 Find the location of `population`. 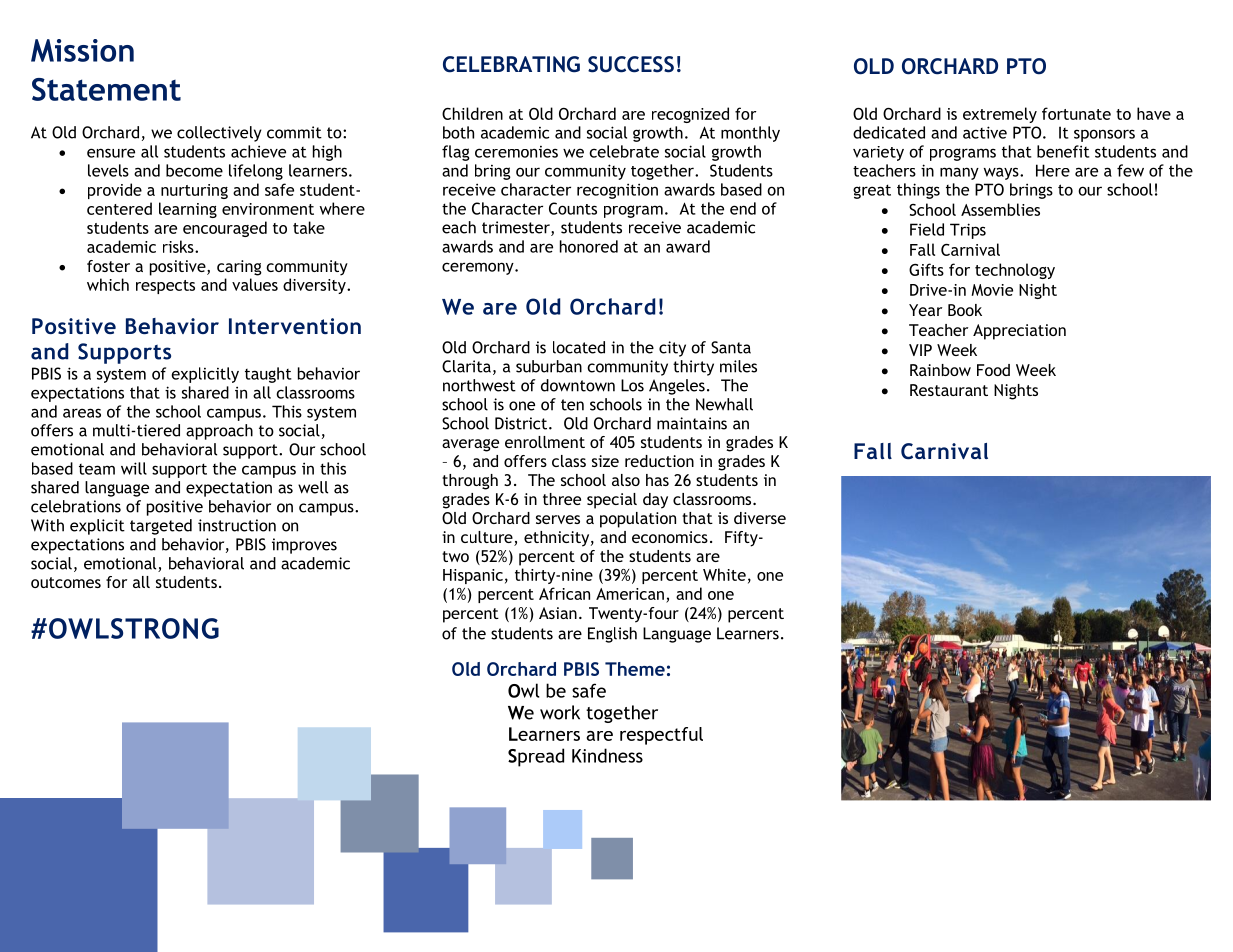

population is located at coordinates (638, 520).
